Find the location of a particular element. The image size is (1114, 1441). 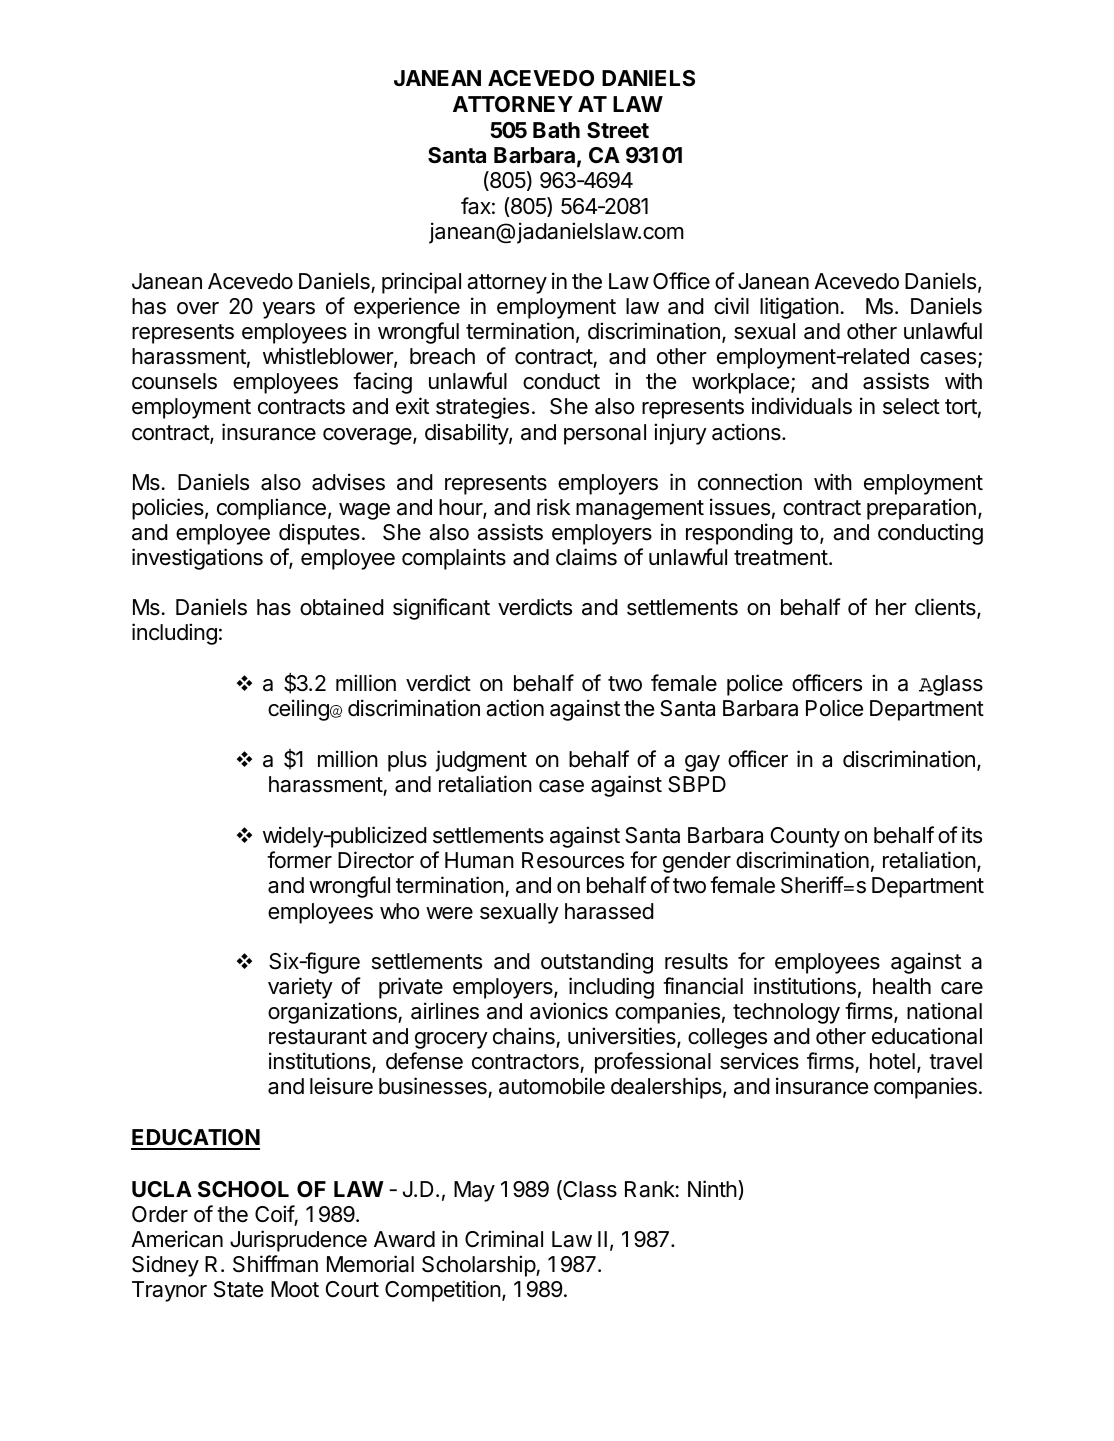

former is located at coordinates (299, 860).
